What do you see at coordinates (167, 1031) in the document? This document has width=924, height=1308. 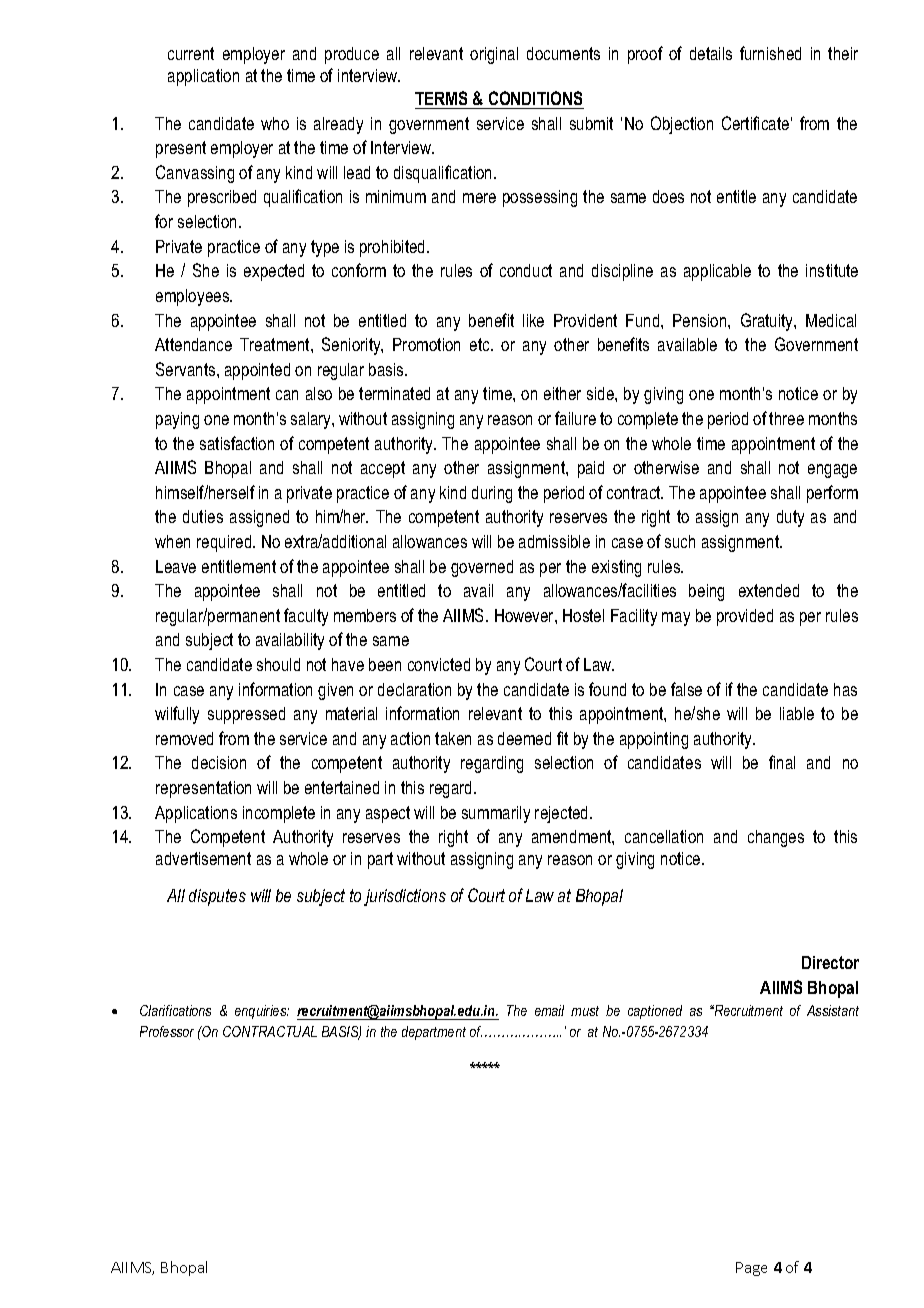 I see `Professor` at bounding box center [167, 1031].
